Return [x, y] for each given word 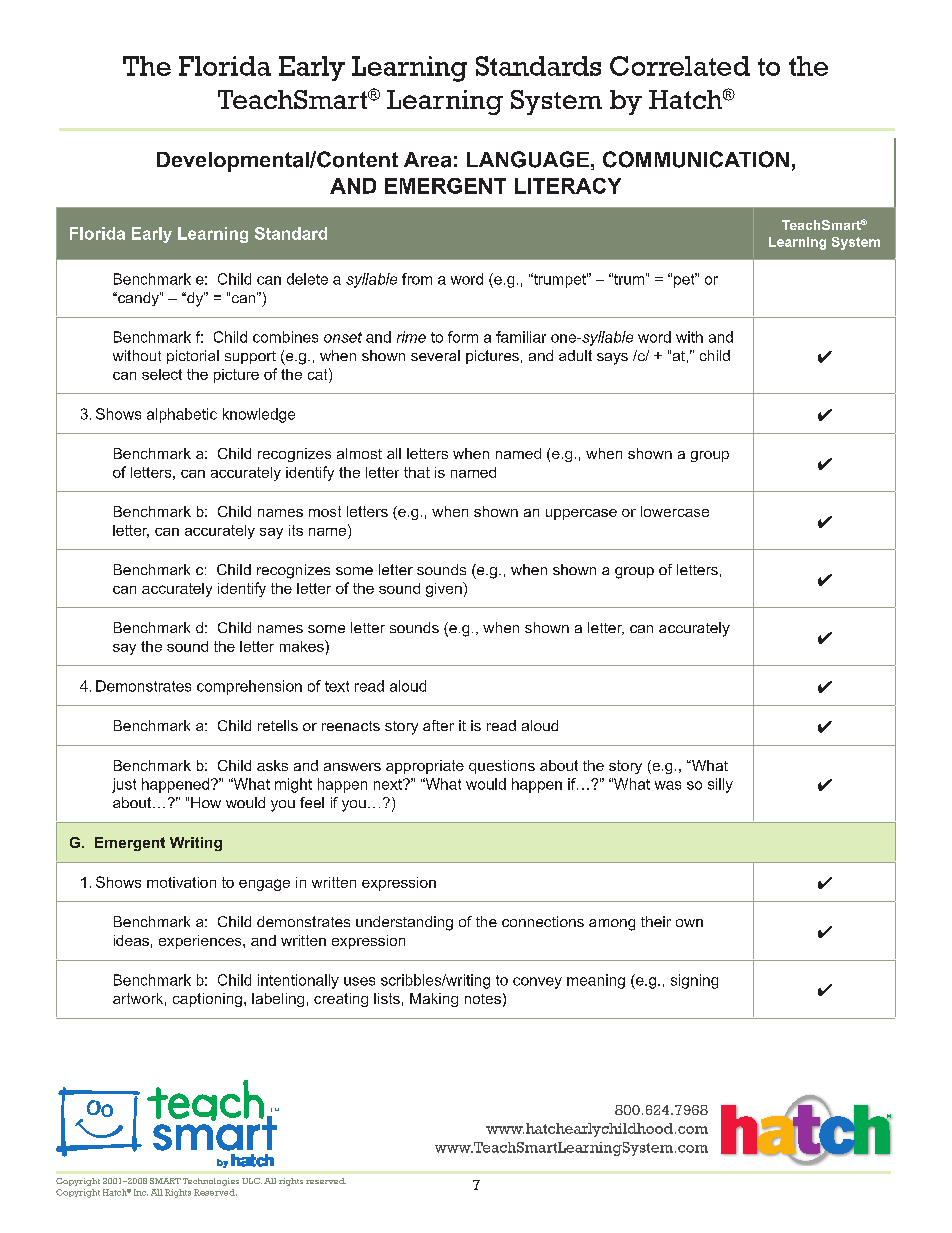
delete [307, 279]
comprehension [249, 687]
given [445, 589]
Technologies [211, 1182]
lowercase [675, 511]
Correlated [680, 66]
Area [427, 160]
